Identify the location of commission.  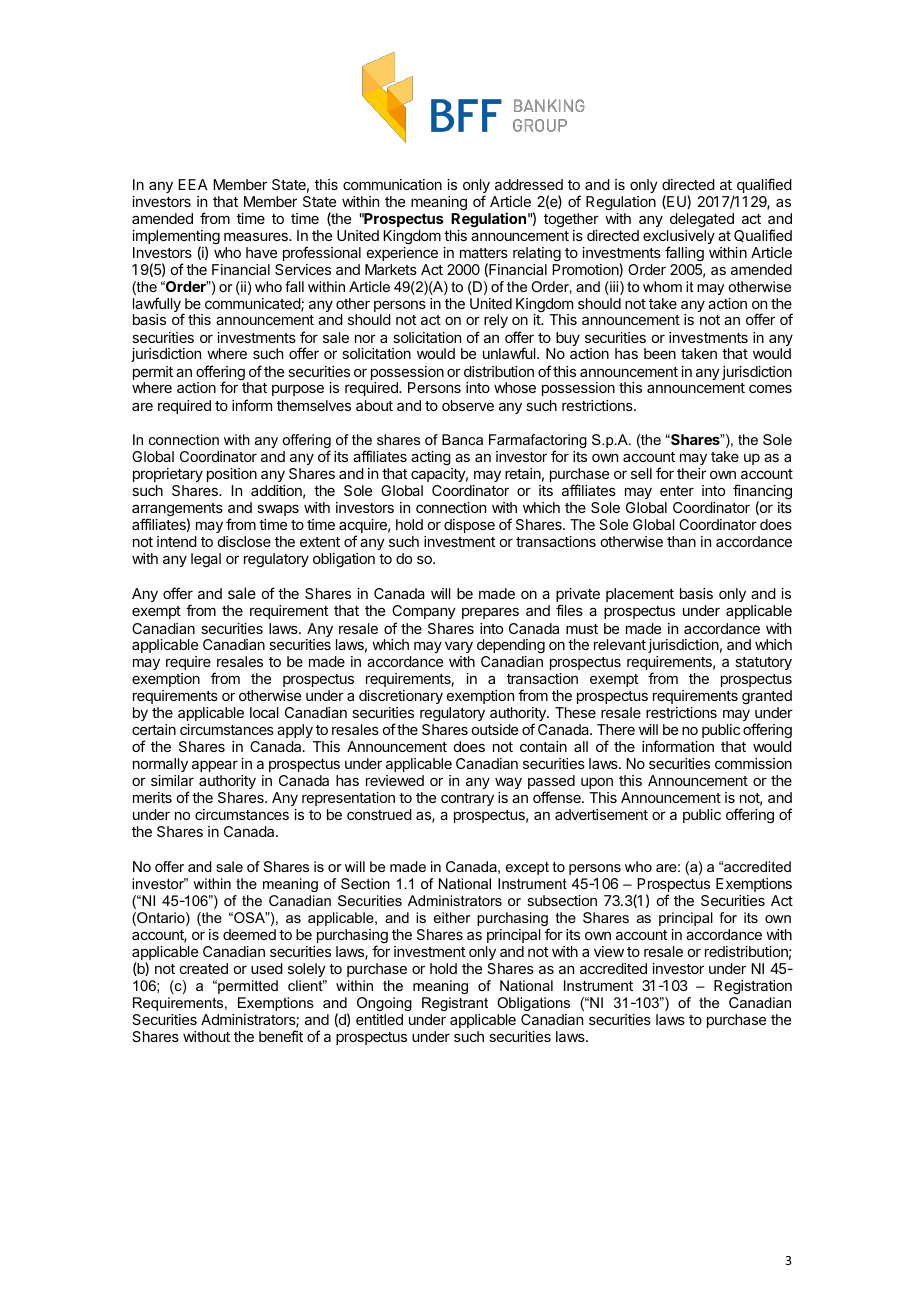
(753, 763).
